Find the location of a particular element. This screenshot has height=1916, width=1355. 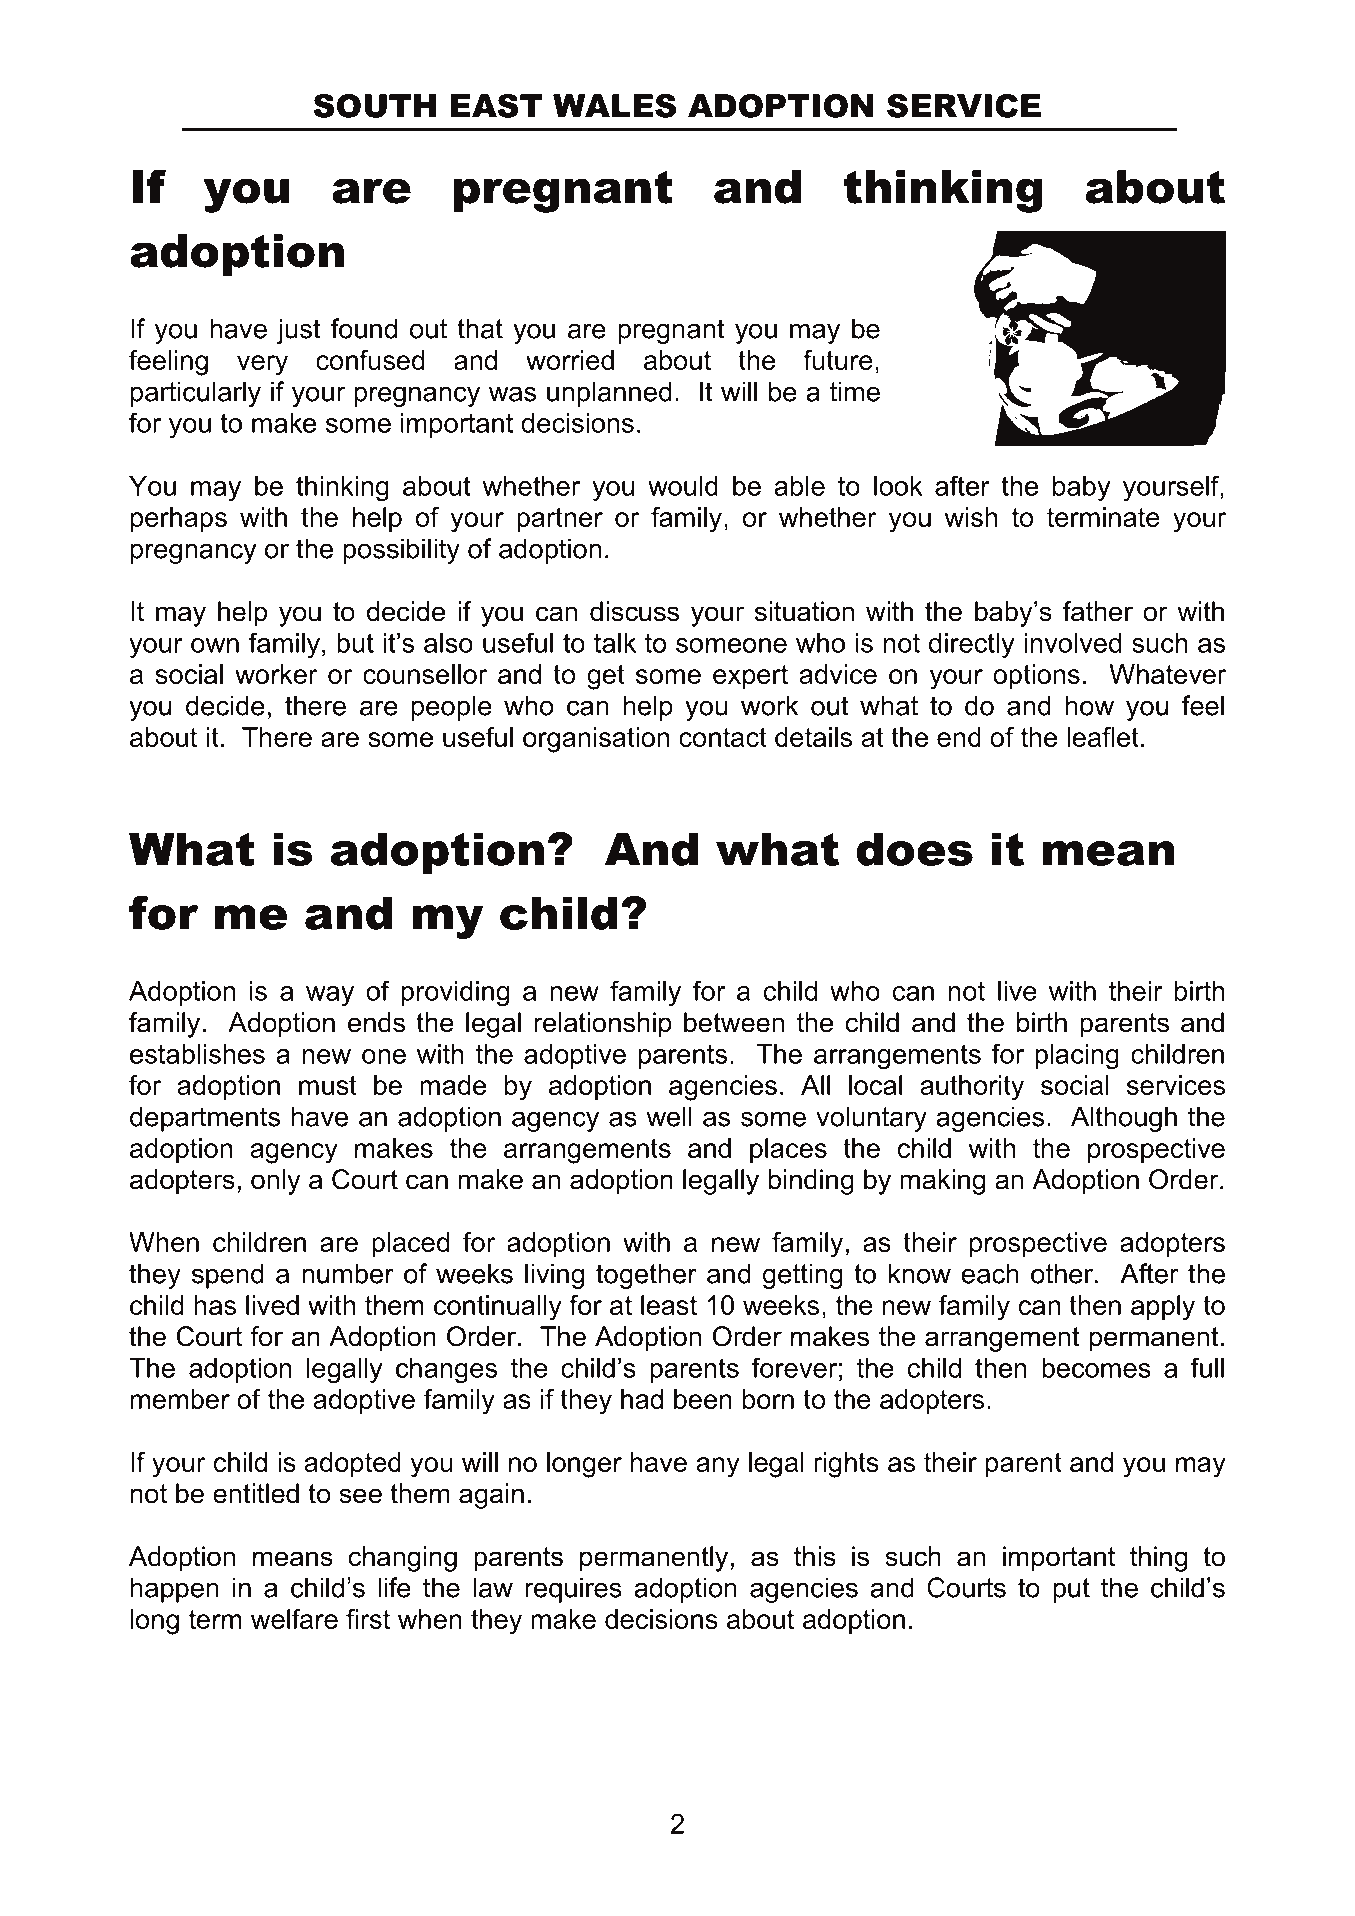

must is located at coordinates (328, 1085).
